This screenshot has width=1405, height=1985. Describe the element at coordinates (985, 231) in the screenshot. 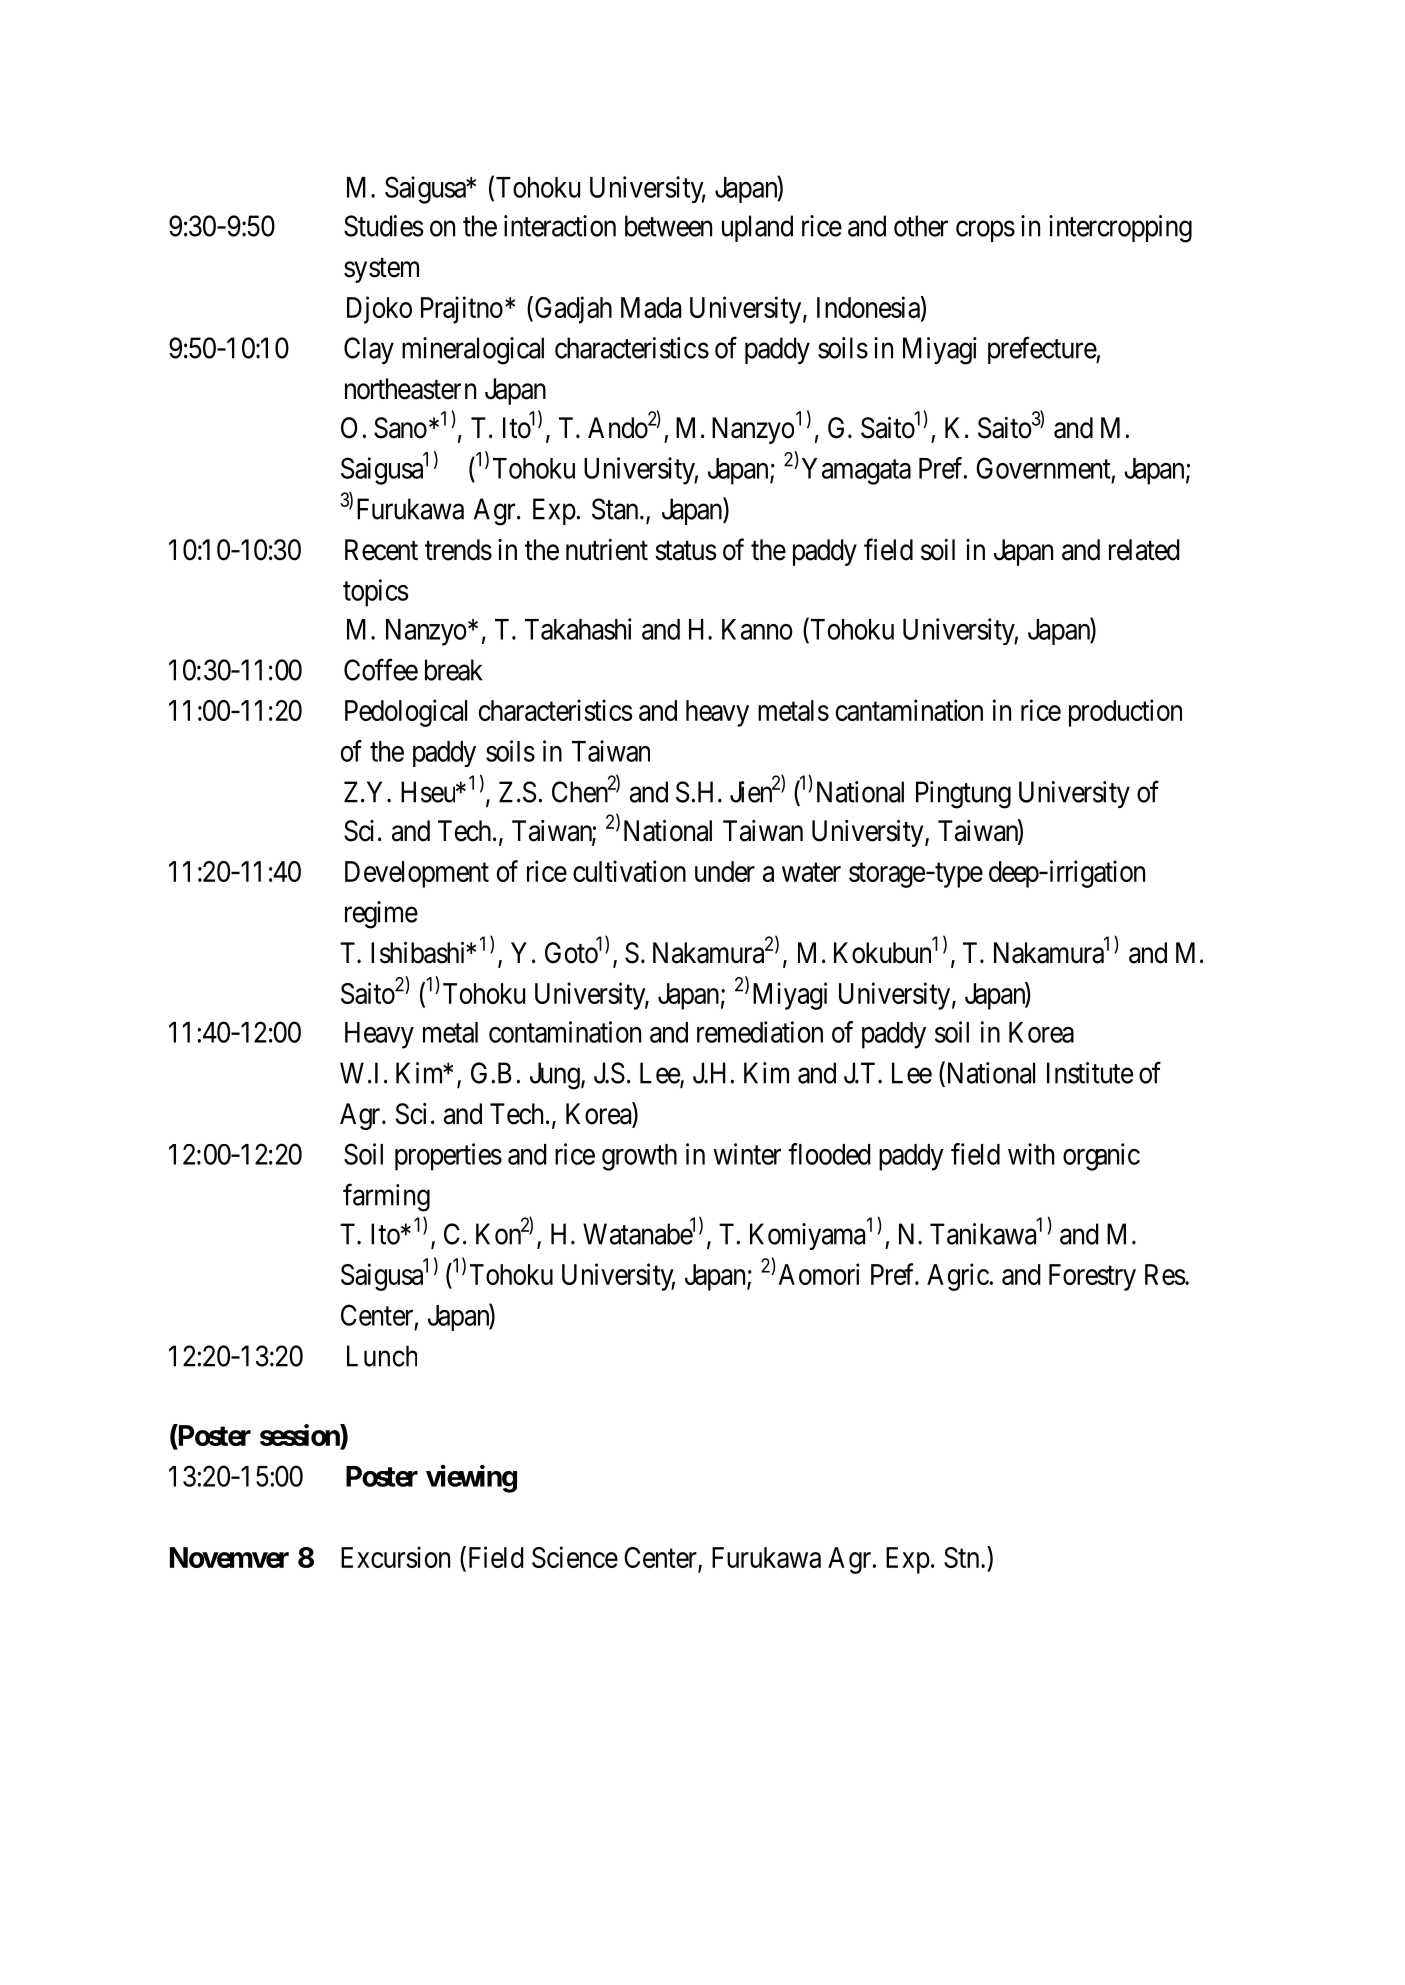

I see `crops` at that location.
